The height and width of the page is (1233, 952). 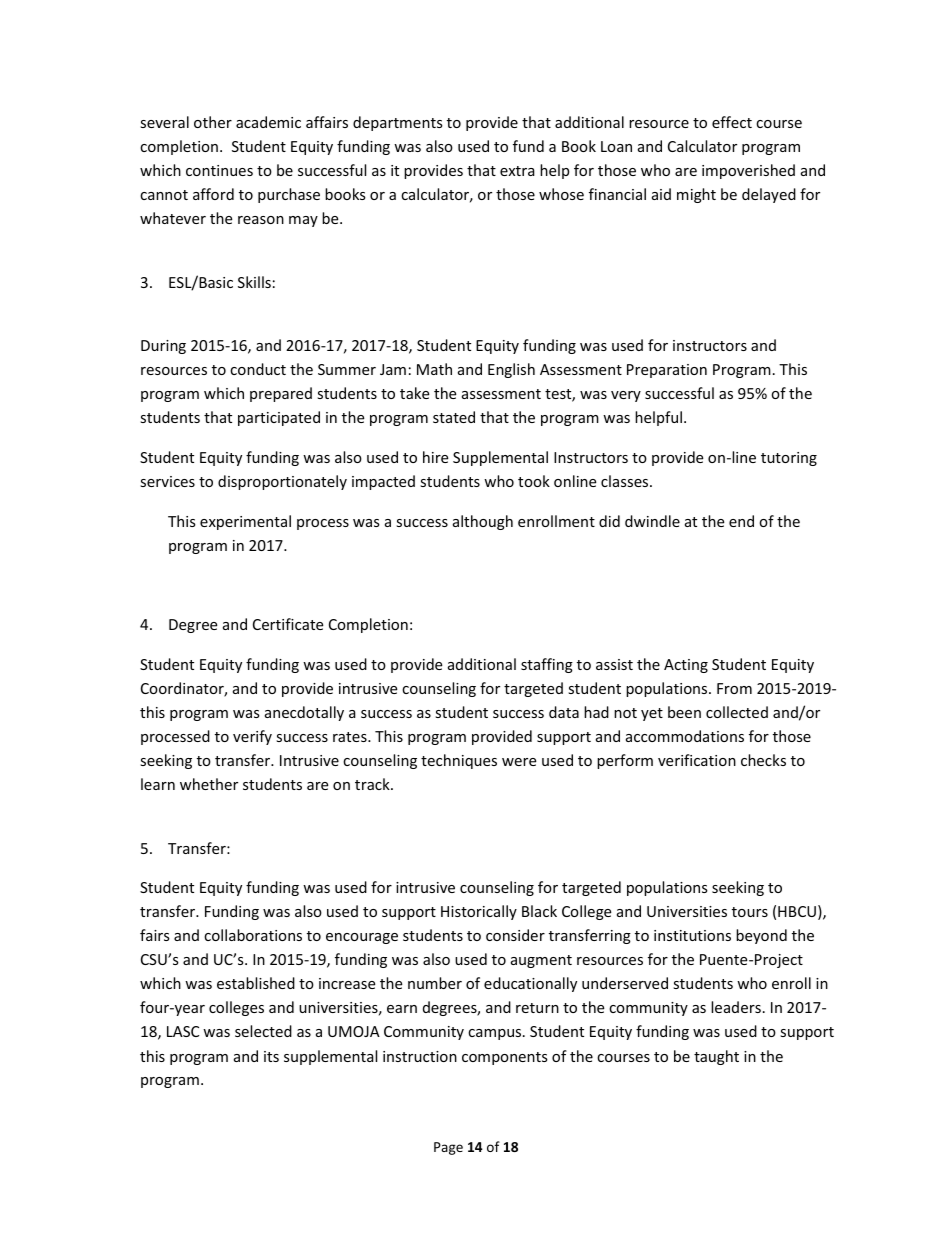 What do you see at coordinates (716, 1057) in the page?
I see `taught` at bounding box center [716, 1057].
